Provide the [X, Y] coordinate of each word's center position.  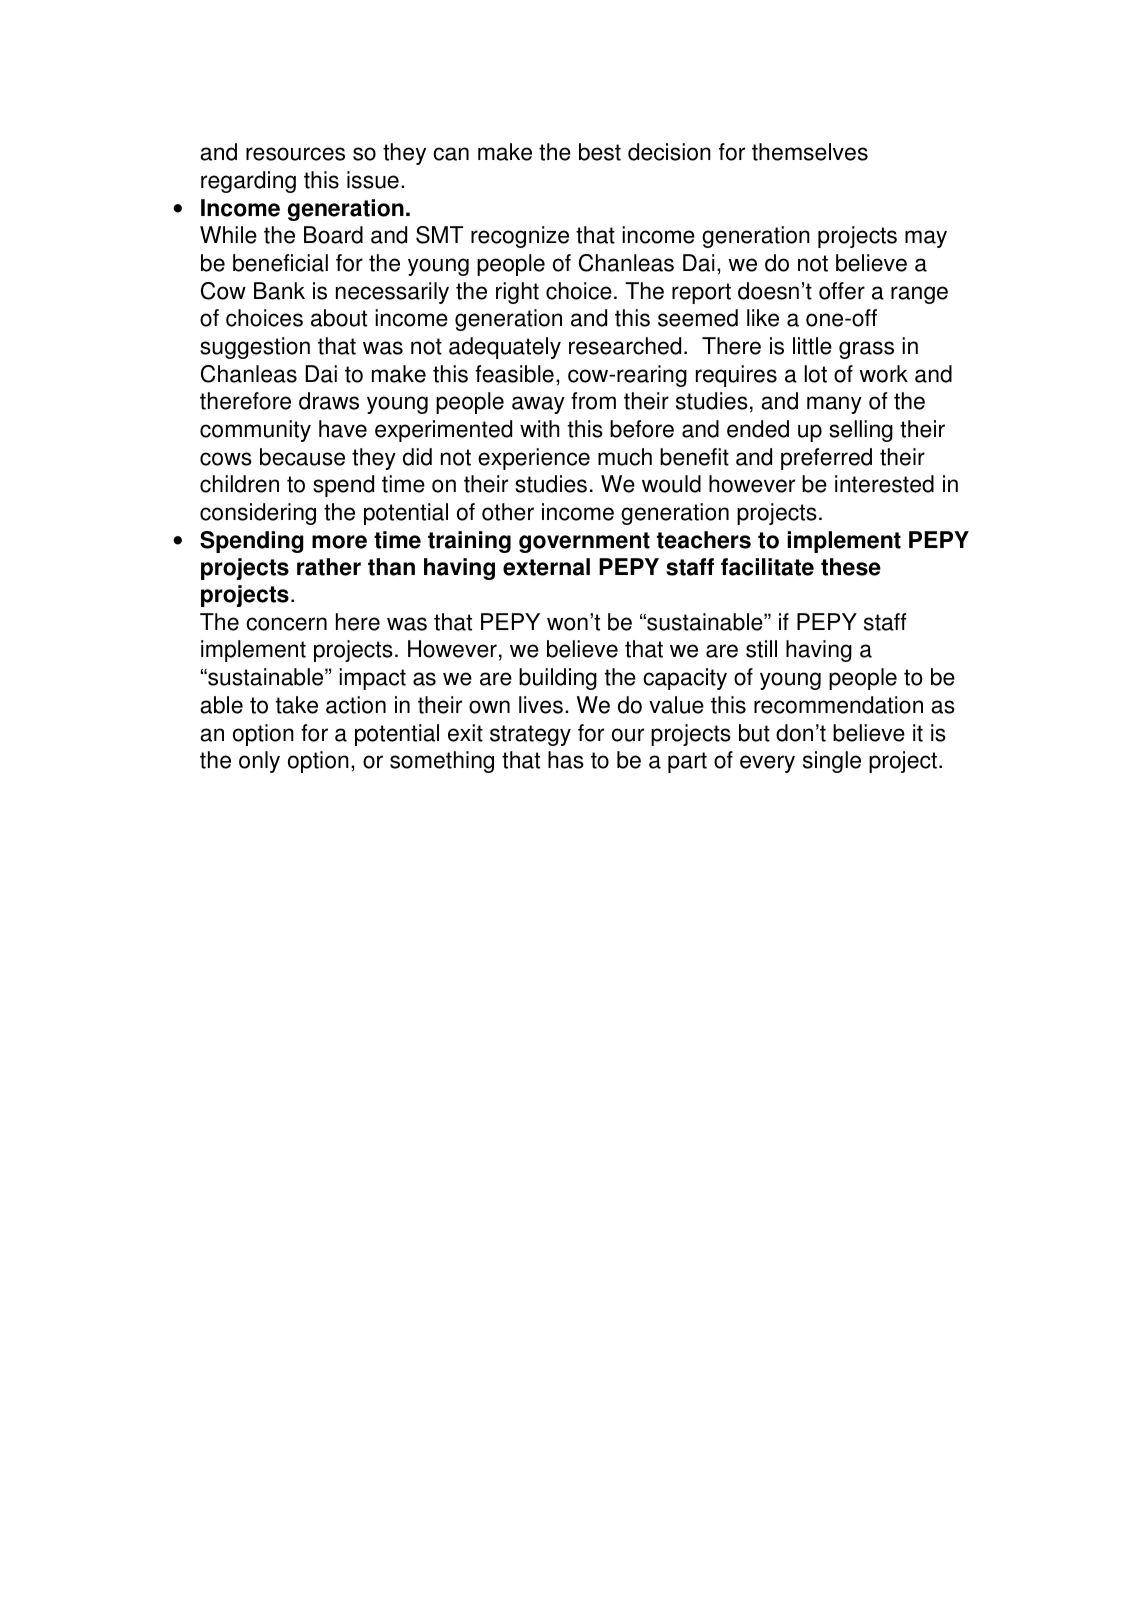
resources [295, 154]
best [600, 152]
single [832, 762]
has [566, 760]
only [259, 762]
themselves [810, 152]
